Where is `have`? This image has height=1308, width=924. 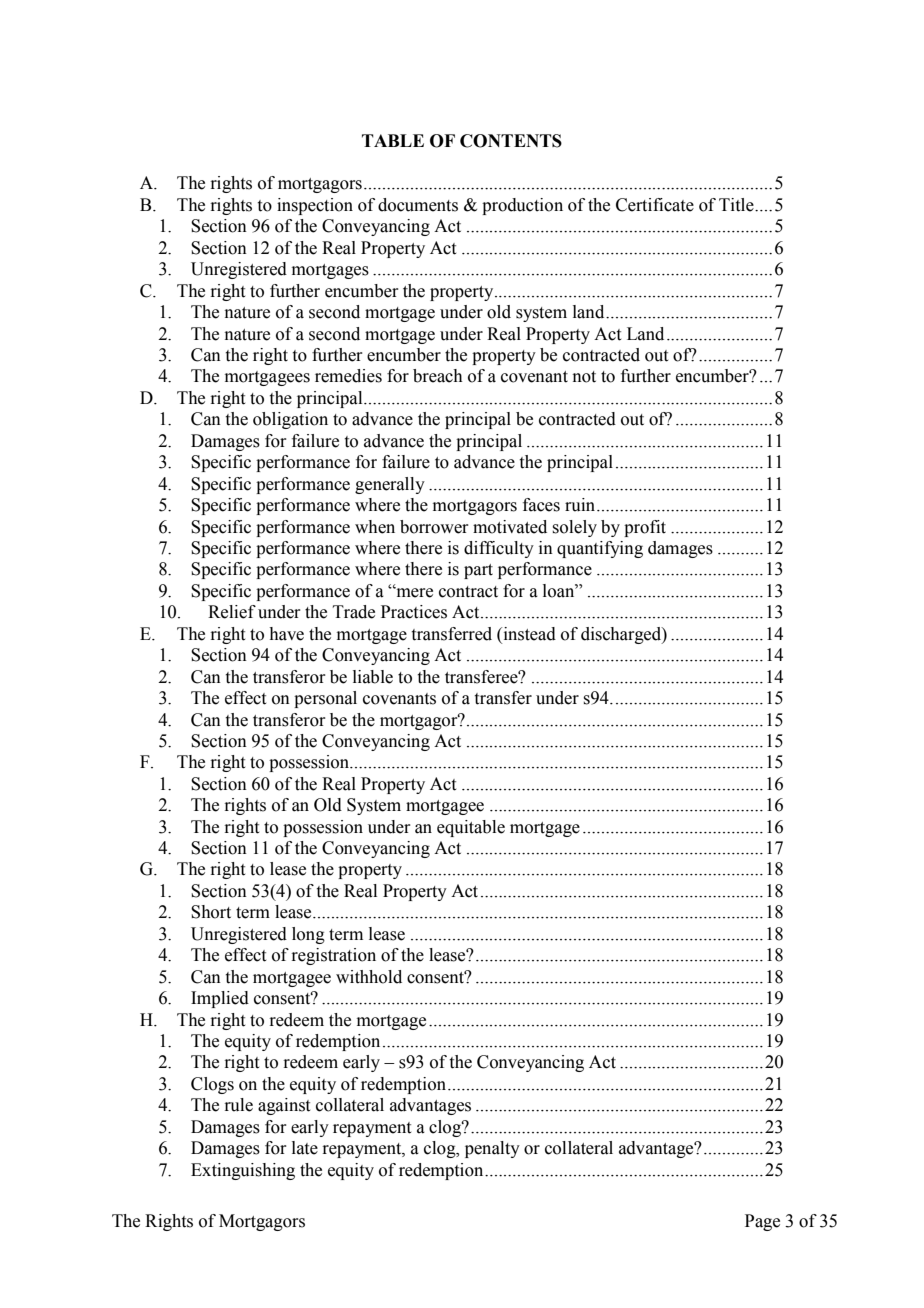
have is located at coordinates (286, 634).
